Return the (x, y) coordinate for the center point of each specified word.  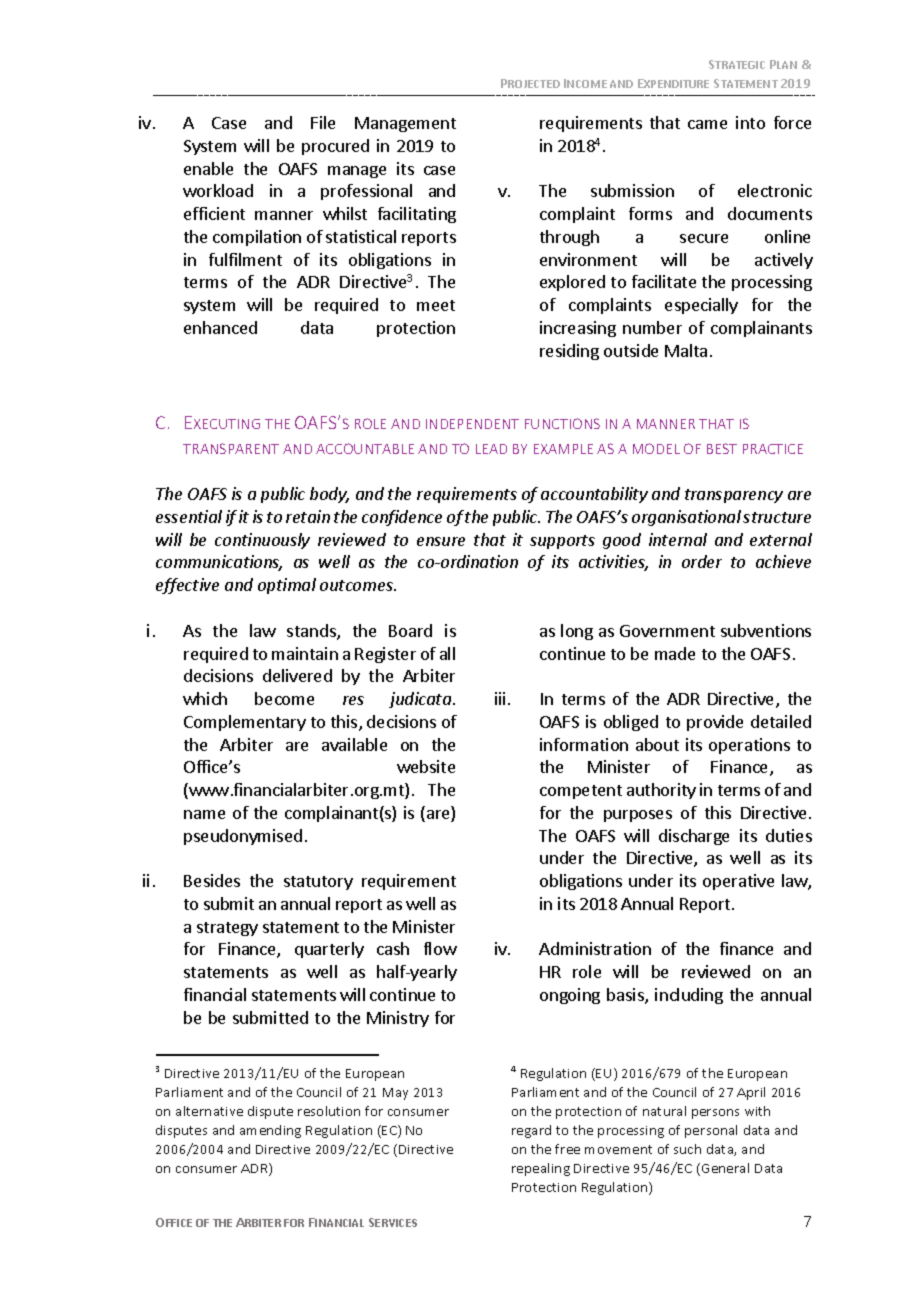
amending (270, 1131)
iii (500, 698)
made (675, 653)
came (707, 124)
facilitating (417, 215)
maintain (305, 653)
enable (208, 168)
